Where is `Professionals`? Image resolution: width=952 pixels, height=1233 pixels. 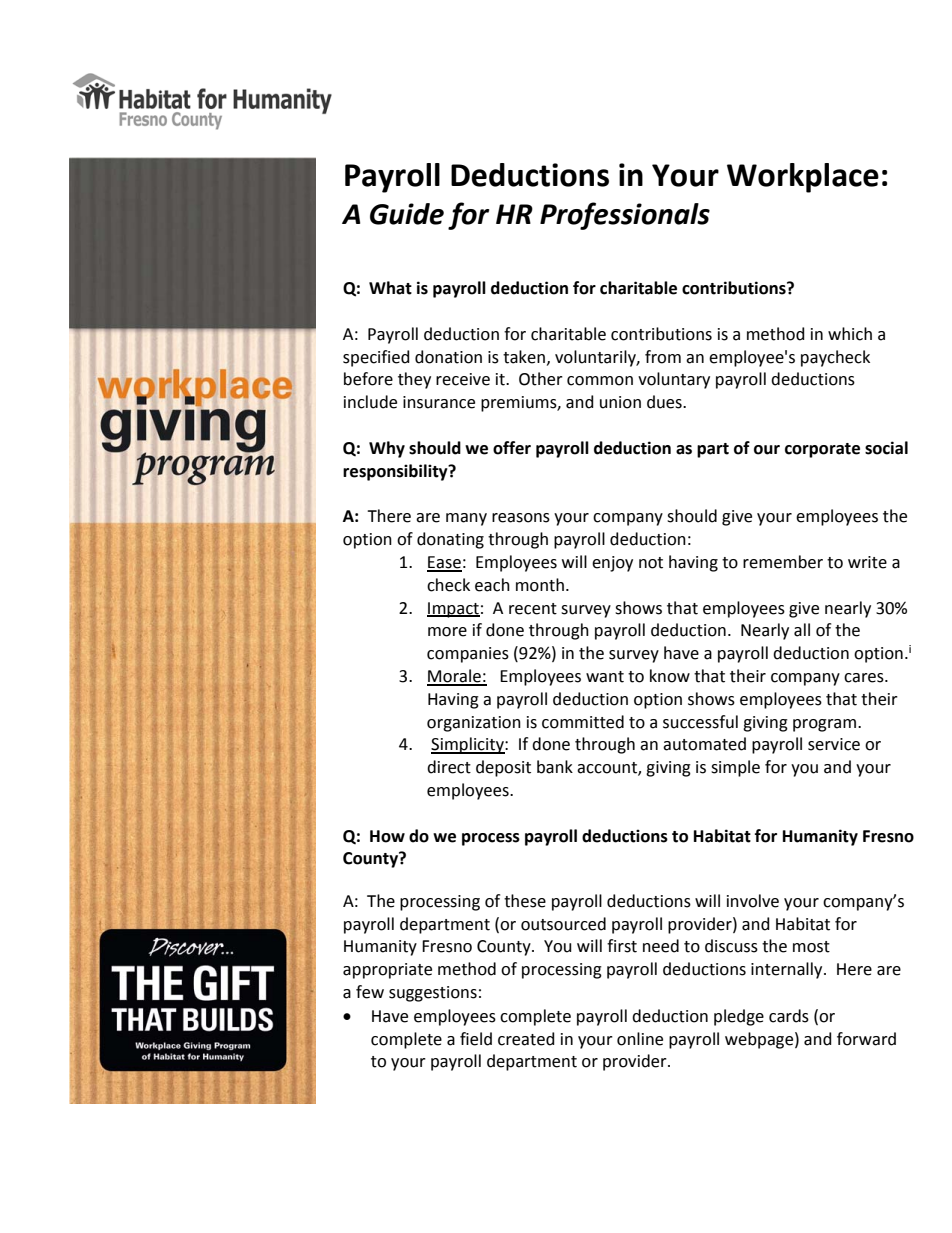
Professionals is located at coordinates (625, 216).
